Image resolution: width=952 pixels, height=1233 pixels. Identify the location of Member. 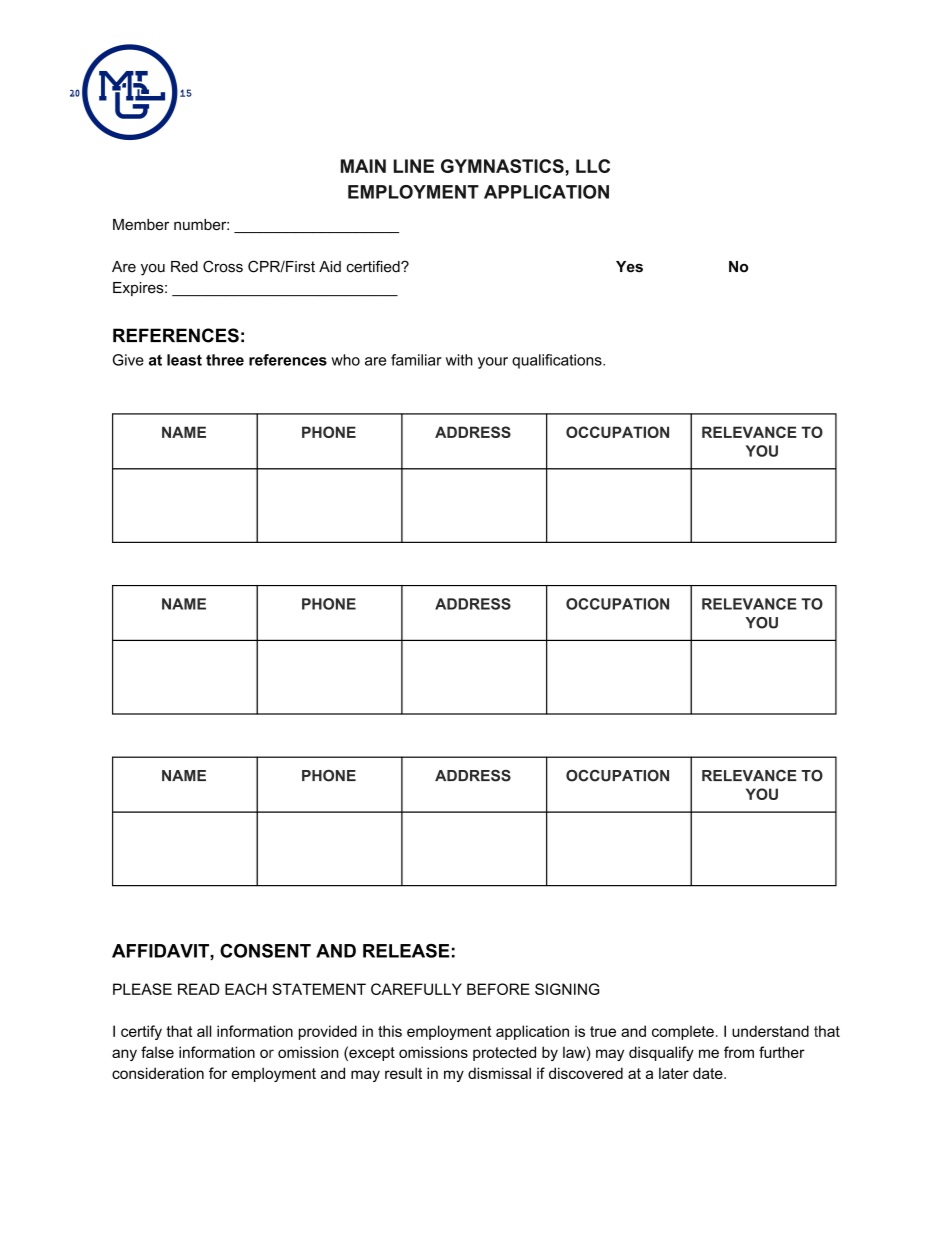
(141, 224).
